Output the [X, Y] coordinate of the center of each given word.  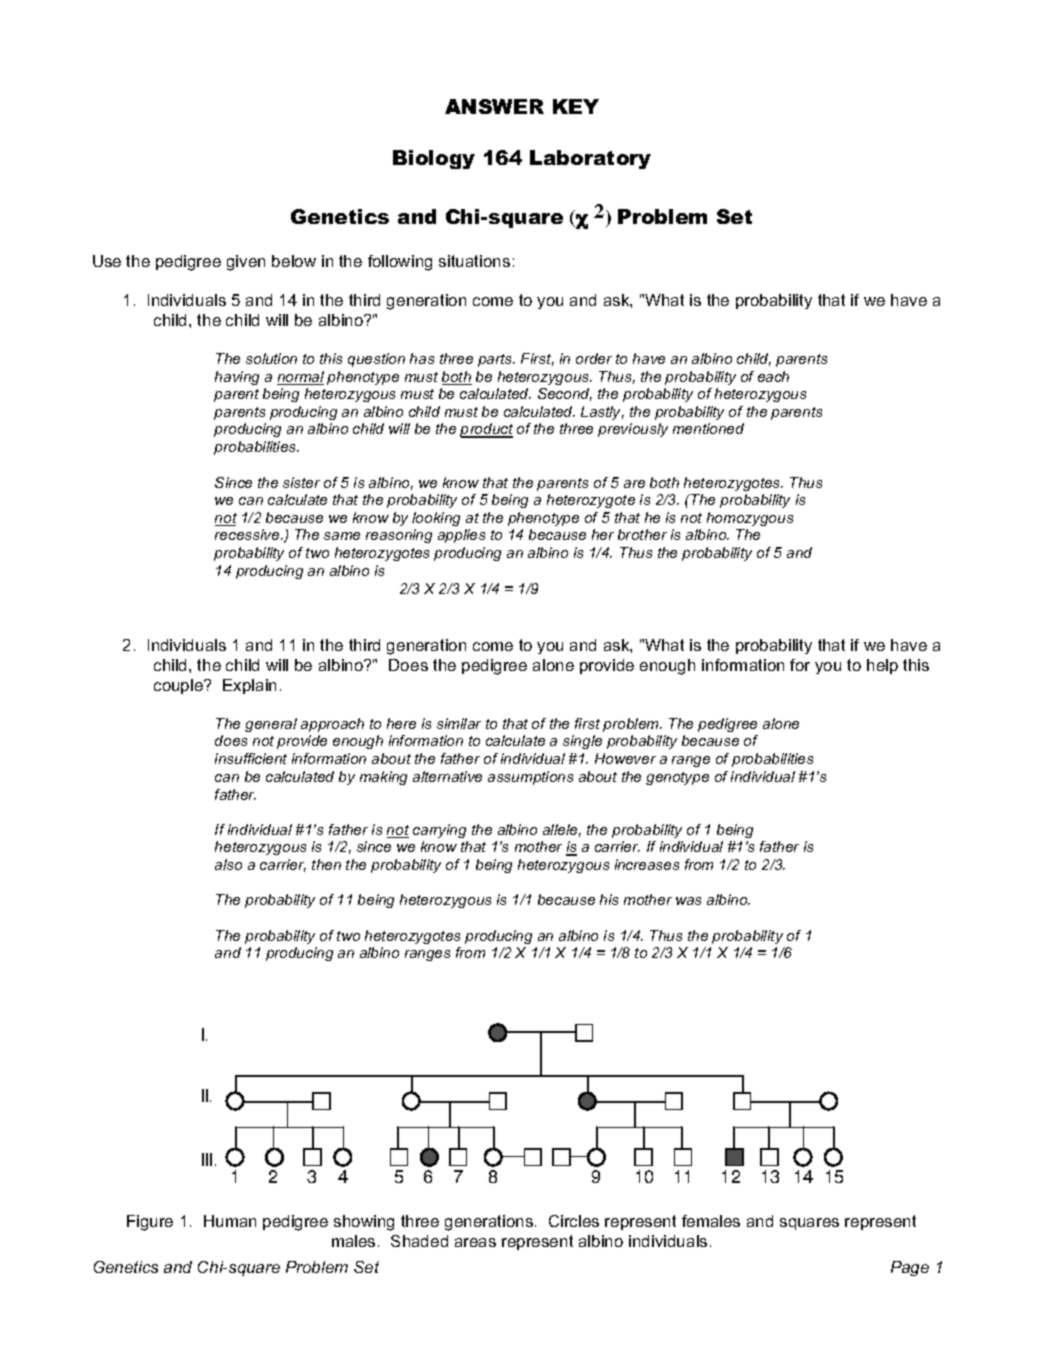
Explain [249, 686]
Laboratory [590, 159]
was [688, 901]
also [228, 864]
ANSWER [494, 106]
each [773, 376]
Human [230, 1221]
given [246, 263]
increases [647, 864]
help [882, 666]
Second [565, 394]
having [237, 378]
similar [459, 723]
